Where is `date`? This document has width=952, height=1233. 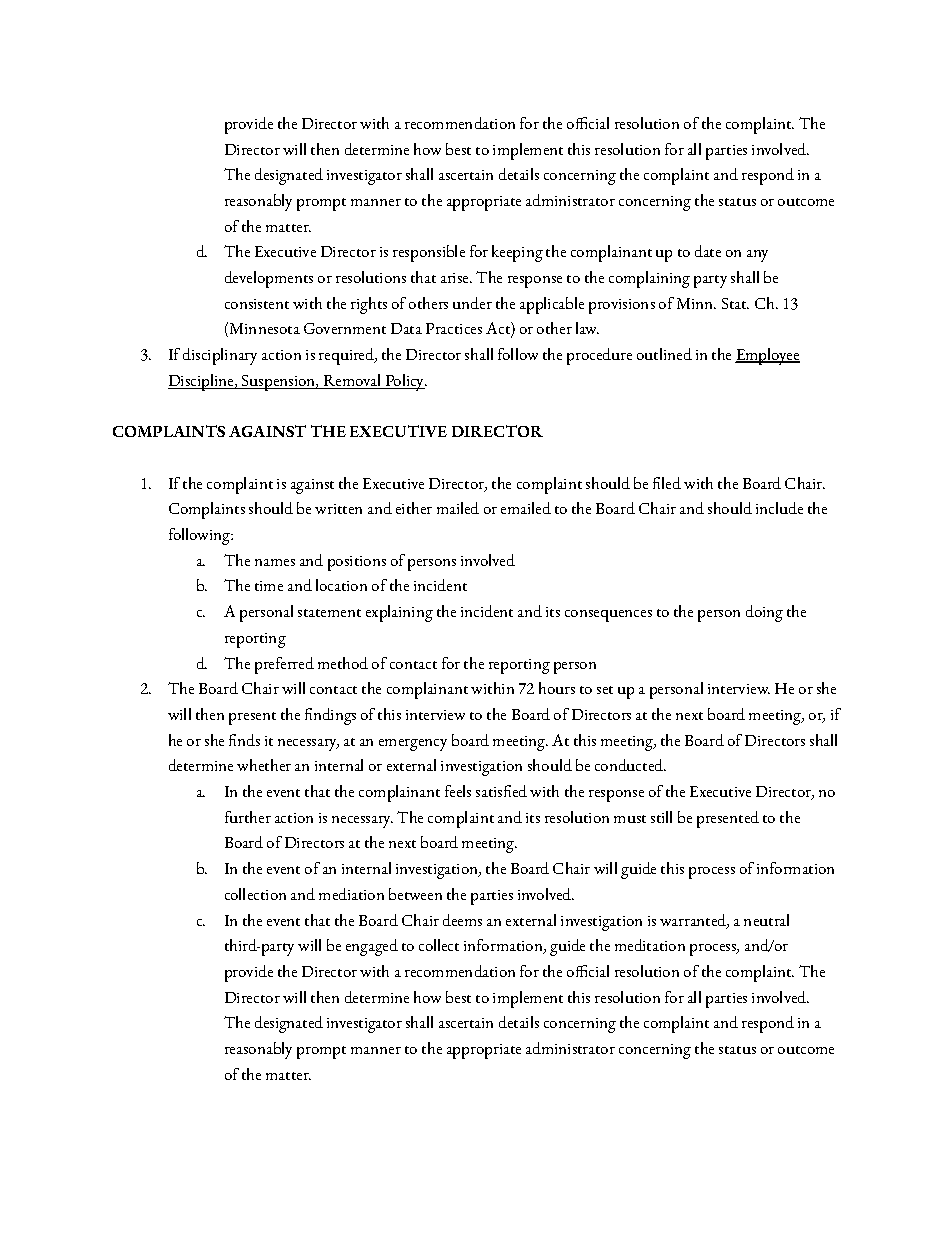
date is located at coordinates (708, 251).
